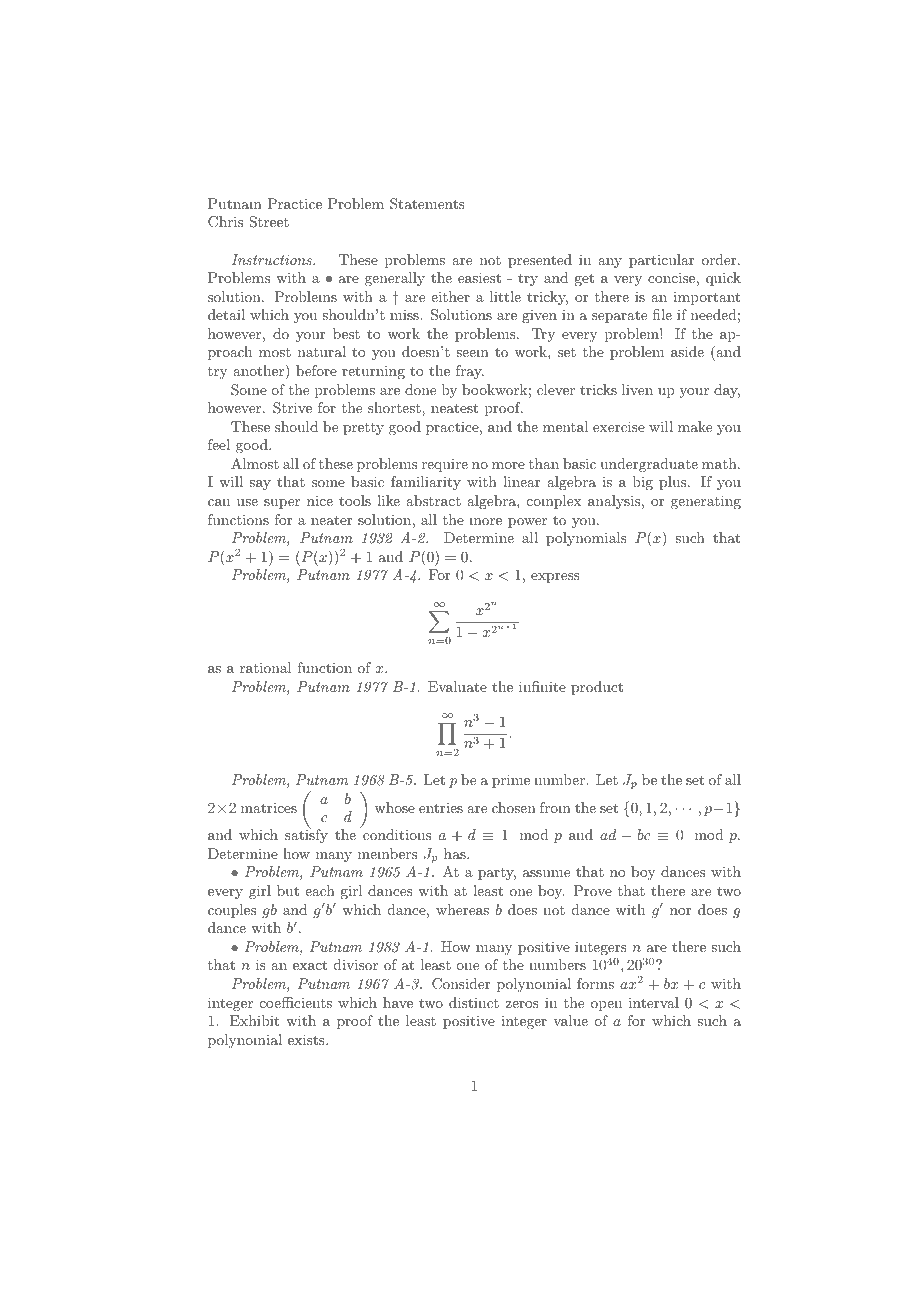  Describe the element at coordinates (457, 686) in the screenshot. I see `Evaluate` at that location.
